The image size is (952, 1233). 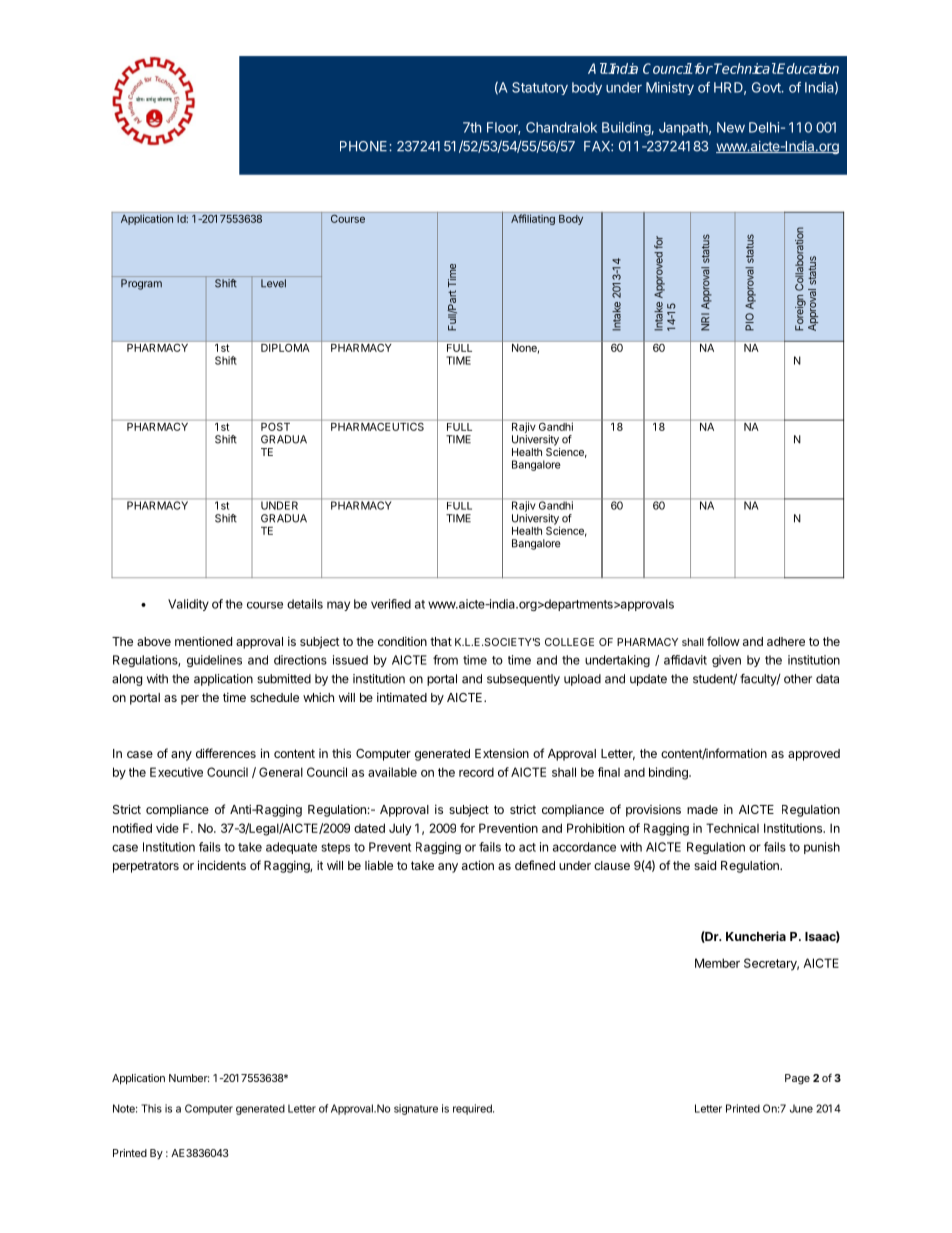 I want to click on signature, so click(x=416, y=1109).
